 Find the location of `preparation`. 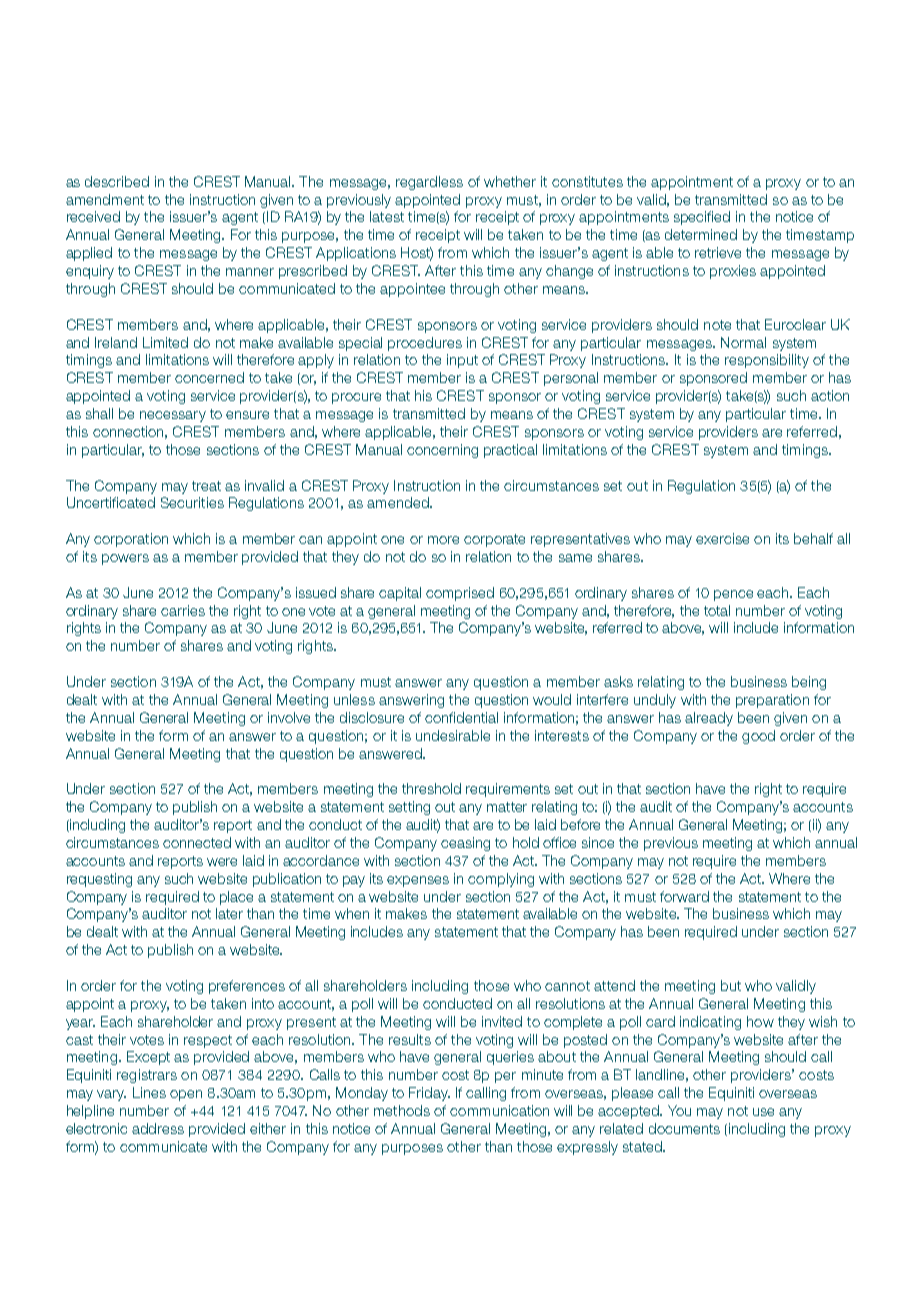

preparation is located at coordinates (772, 701).
